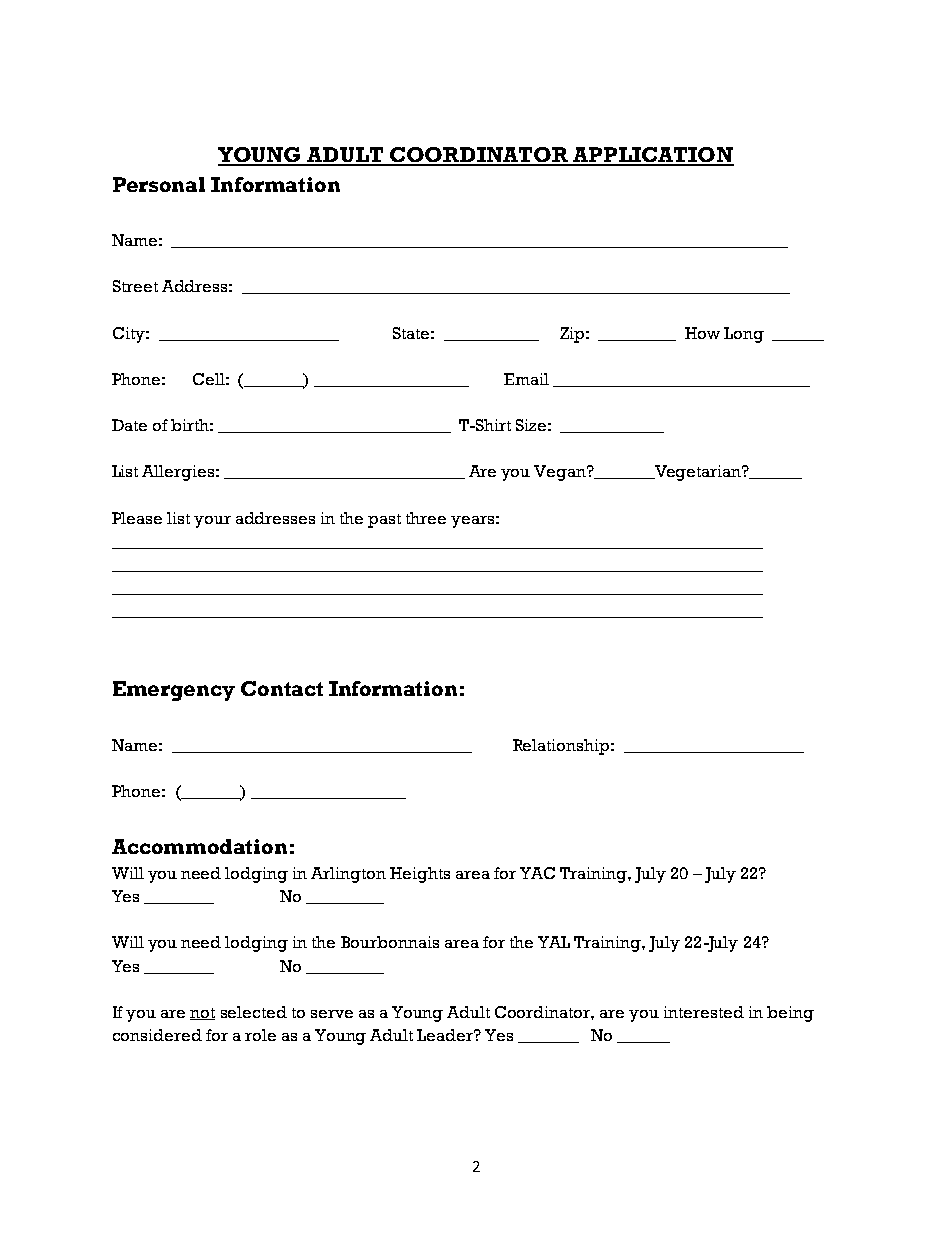 Image resolution: width=952 pixels, height=1233 pixels. Describe the element at coordinates (202, 1014) in the screenshot. I see `not` at that location.
